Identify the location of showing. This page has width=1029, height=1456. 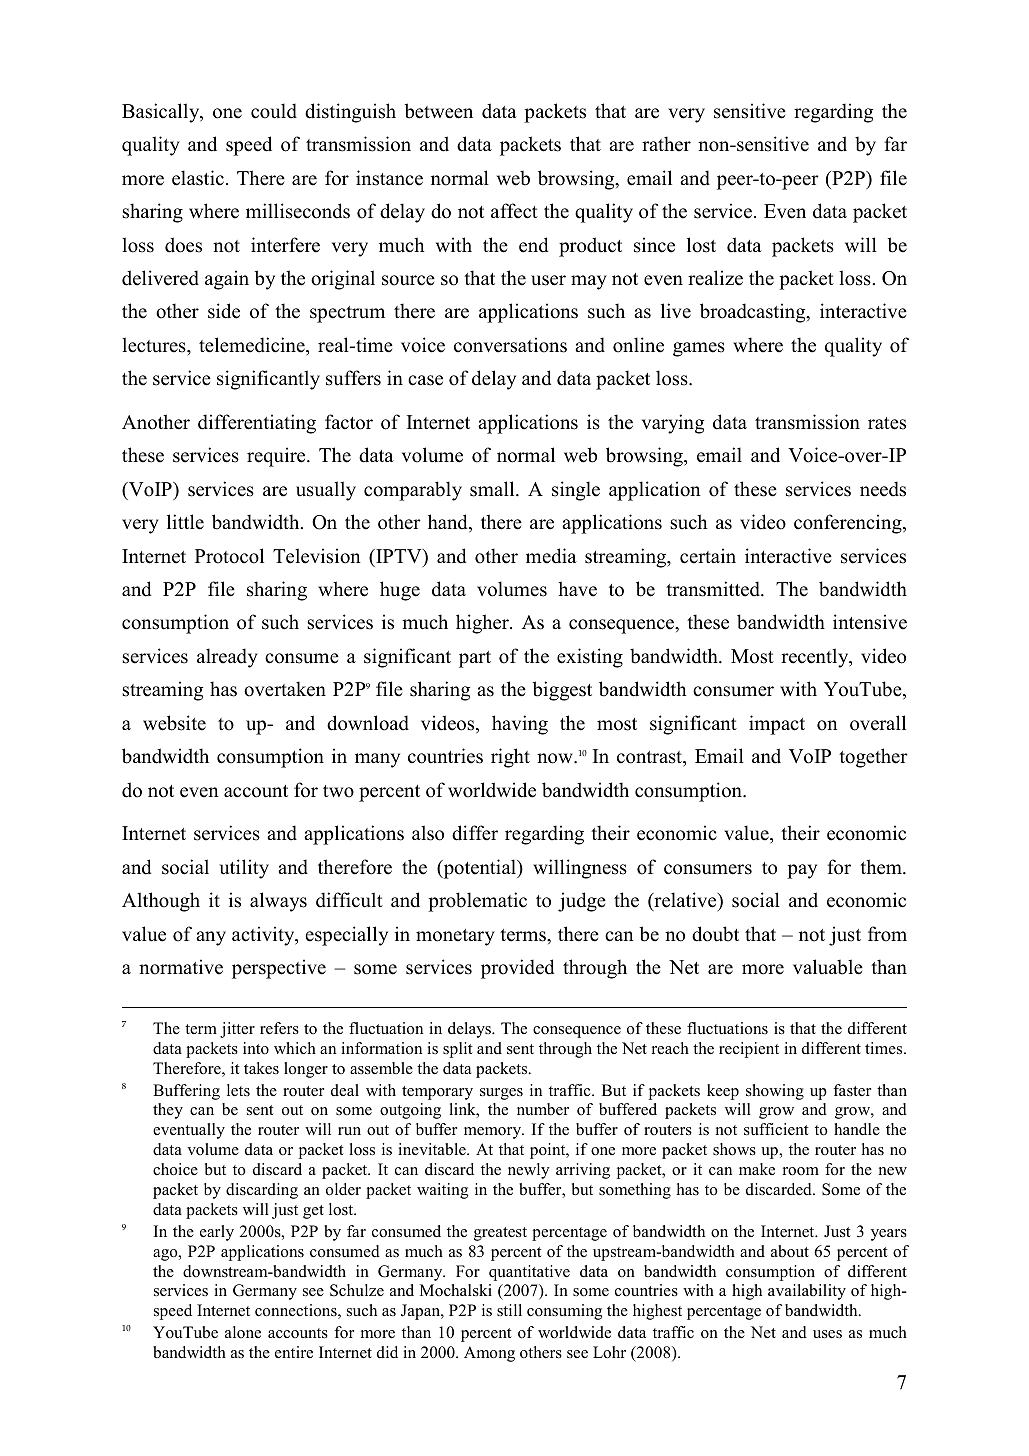
(775, 1092).
